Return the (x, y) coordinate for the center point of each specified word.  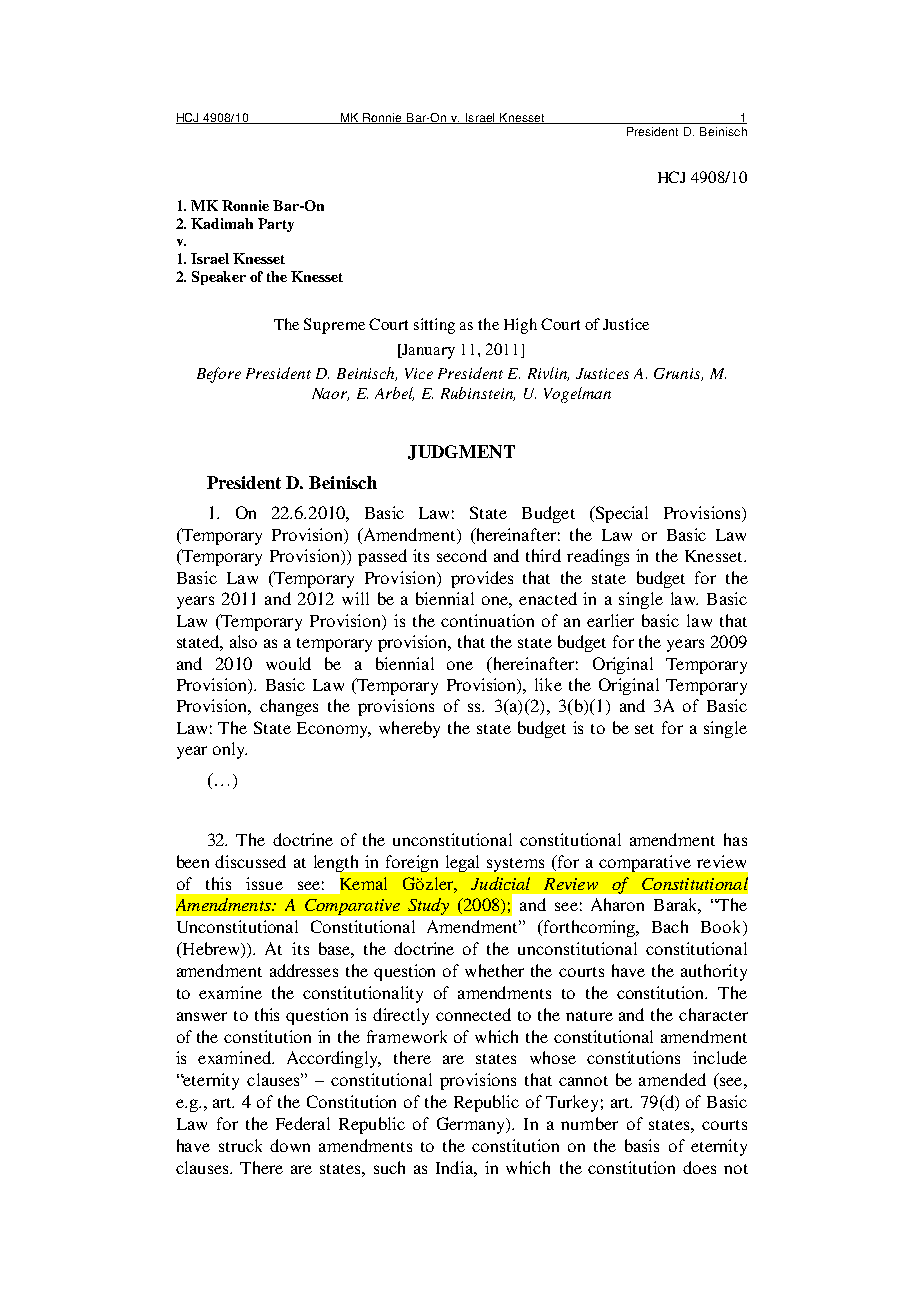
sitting (434, 326)
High (520, 326)
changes (289, 707)
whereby (409, 729)
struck (240, 1145)
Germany (472, 1125)
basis (642, 1145)
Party (276, 225)
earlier (610, 620)
